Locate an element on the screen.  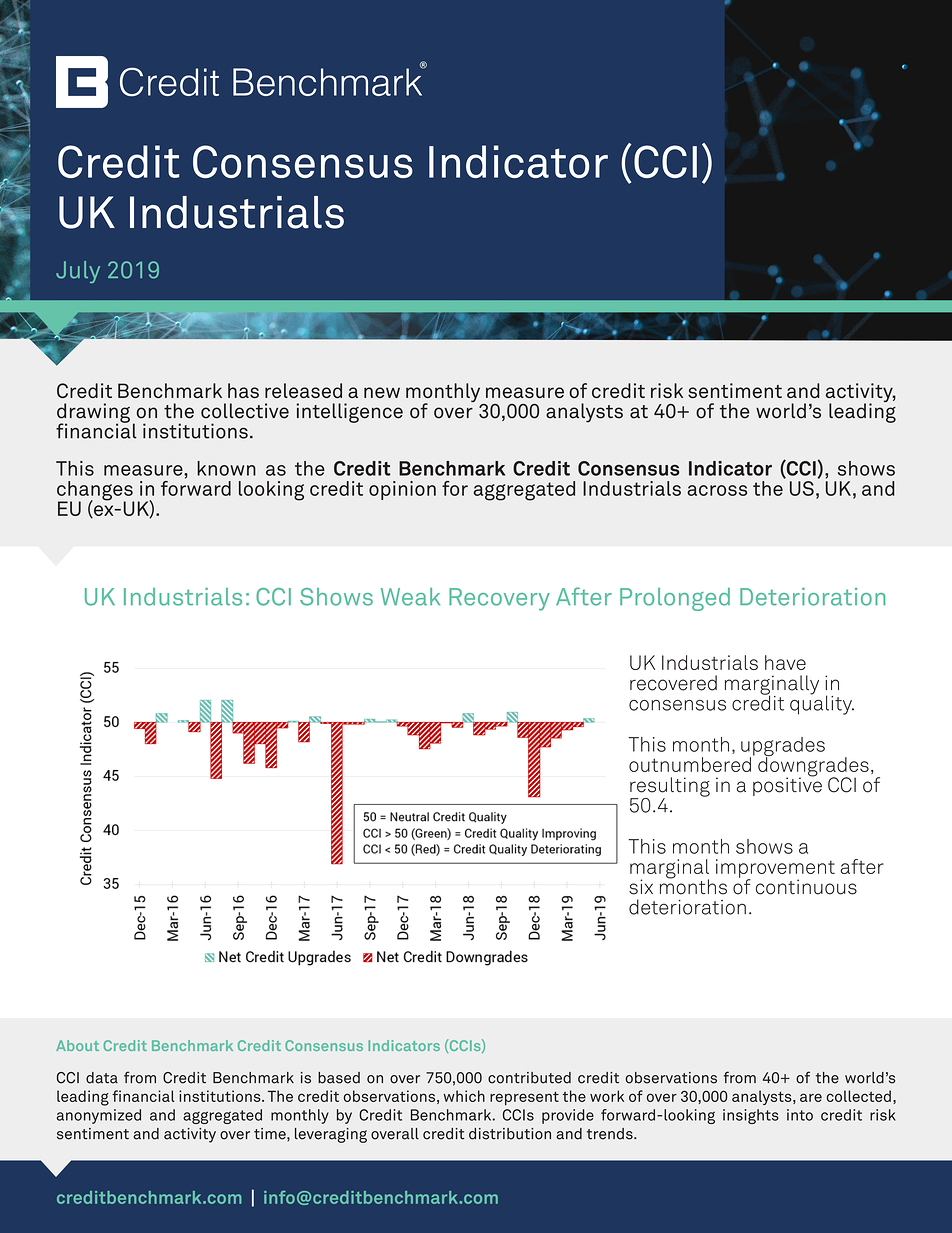
anonymized is located at coordinates (99, 1116).
